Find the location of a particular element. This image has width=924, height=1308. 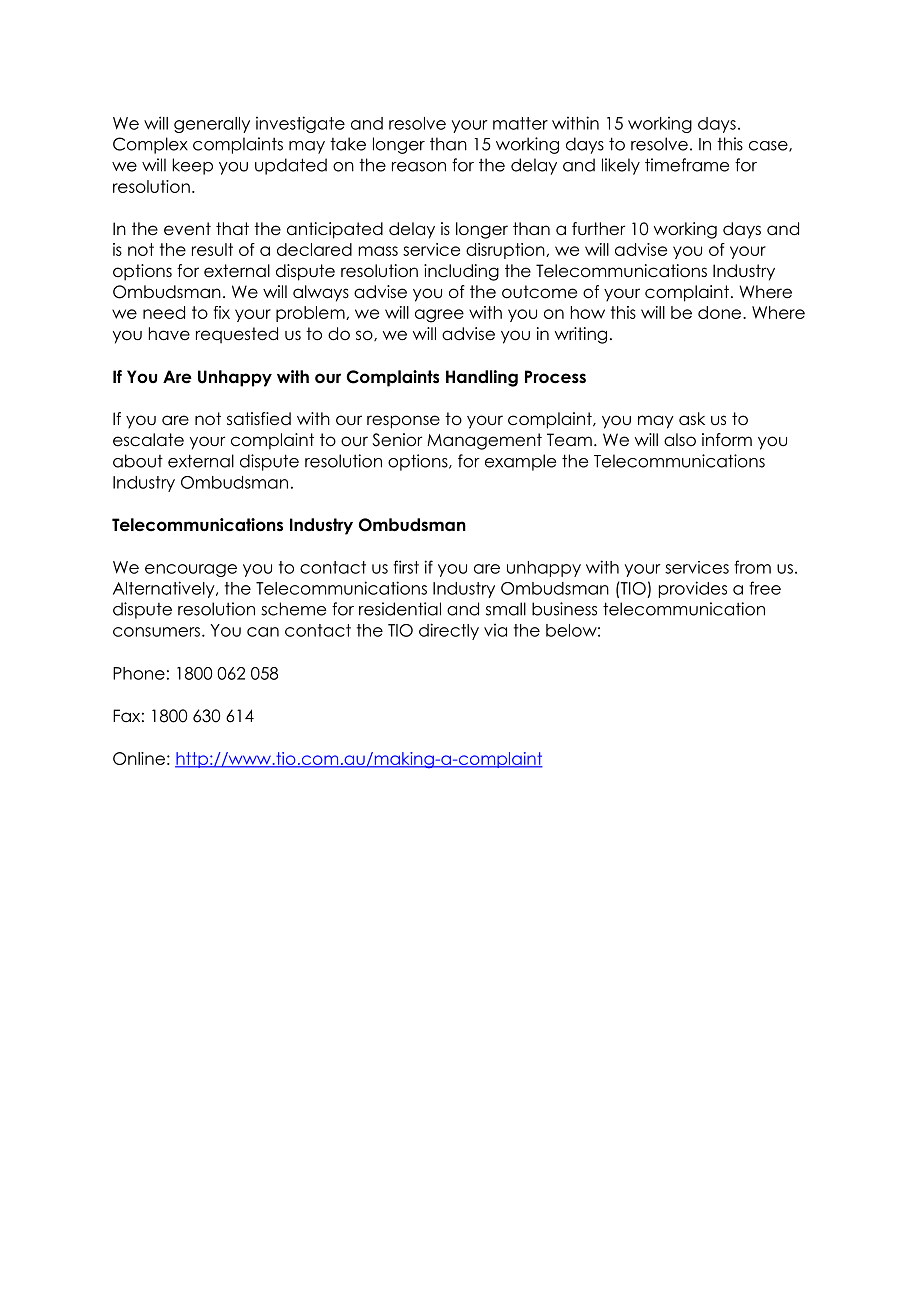

requested is located at coordinates (237, 335).
